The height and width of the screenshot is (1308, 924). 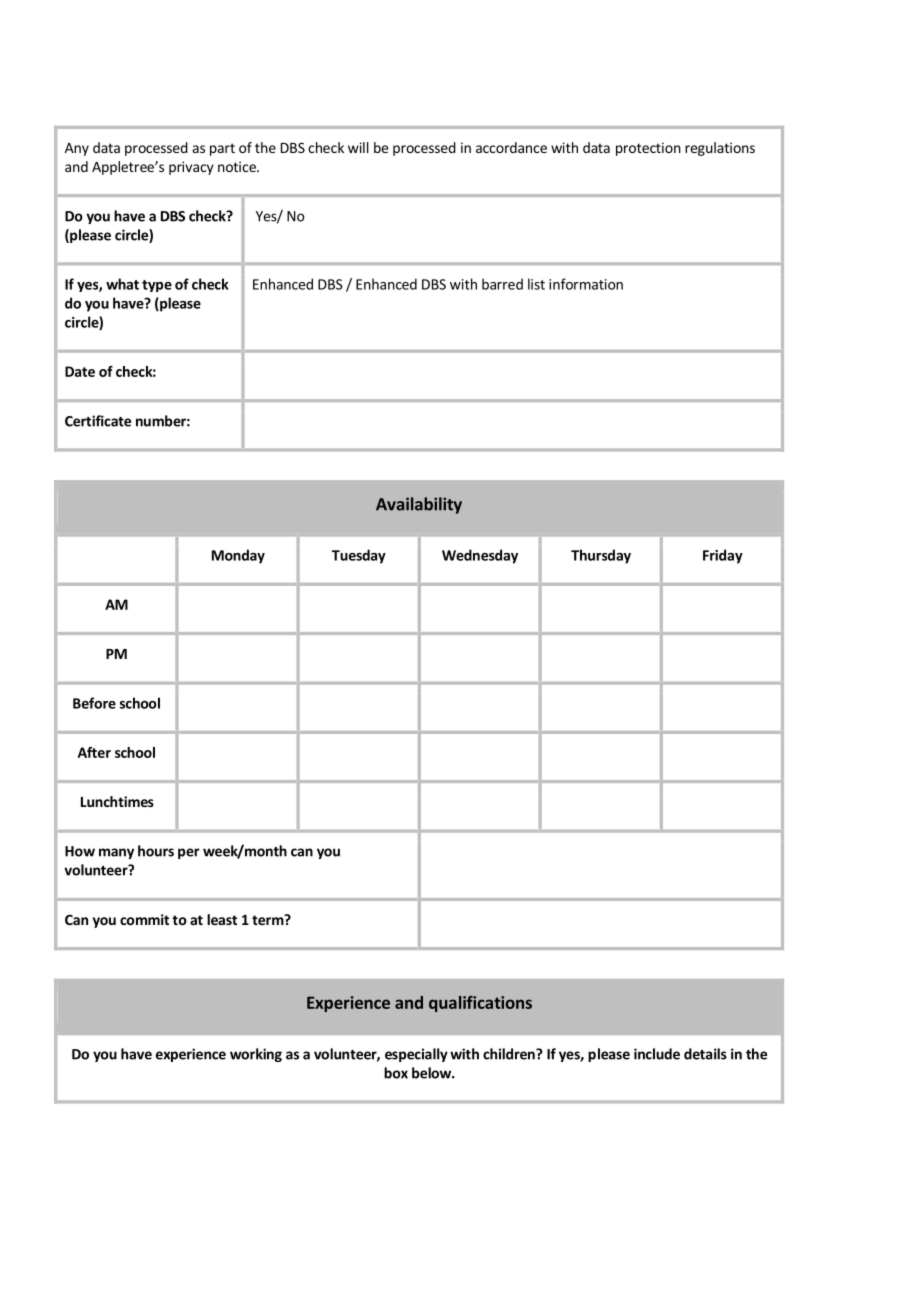 I want to click on Before, so click(x=94, y=703).
